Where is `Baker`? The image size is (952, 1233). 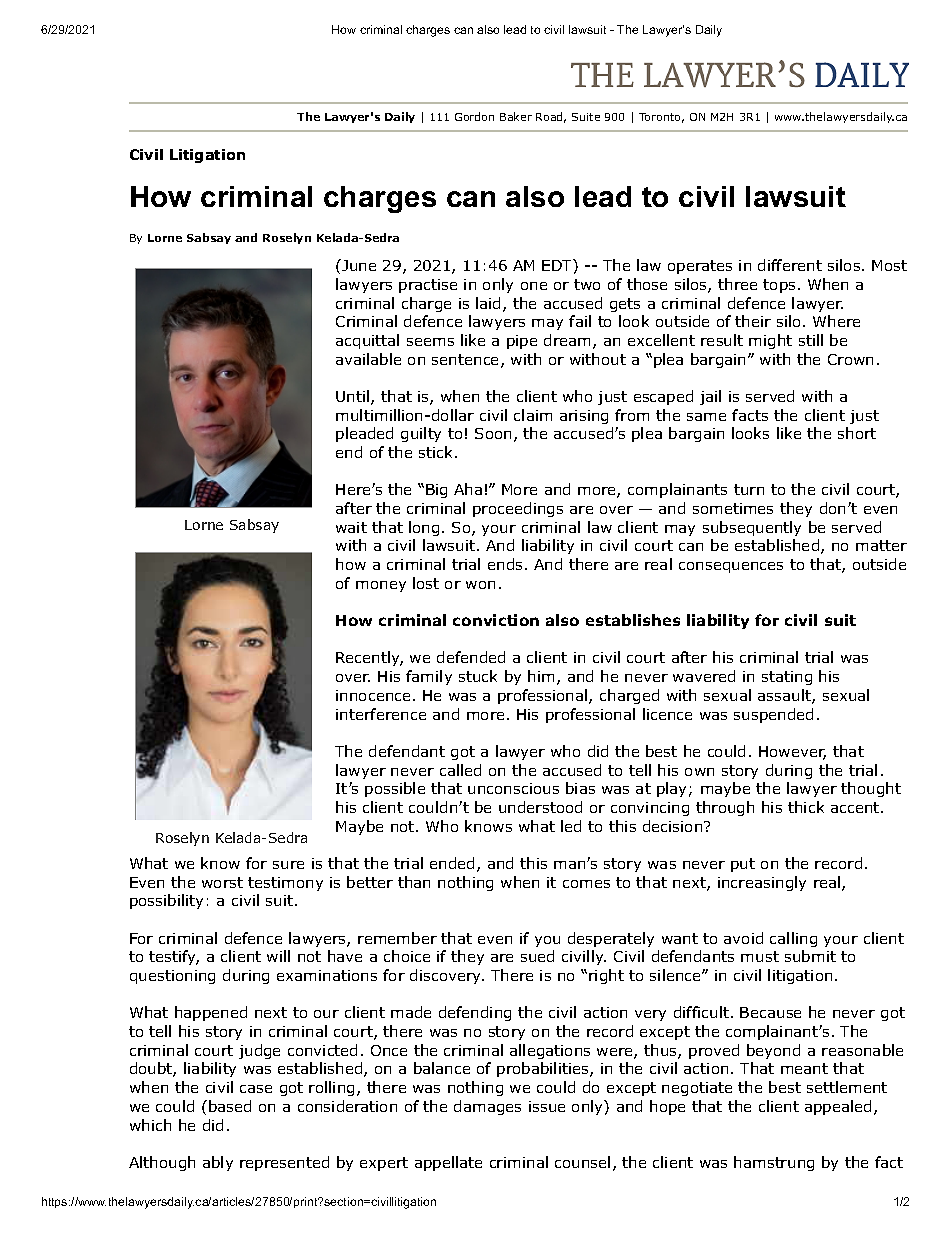 Baker is located at coordinates (516, 116).
